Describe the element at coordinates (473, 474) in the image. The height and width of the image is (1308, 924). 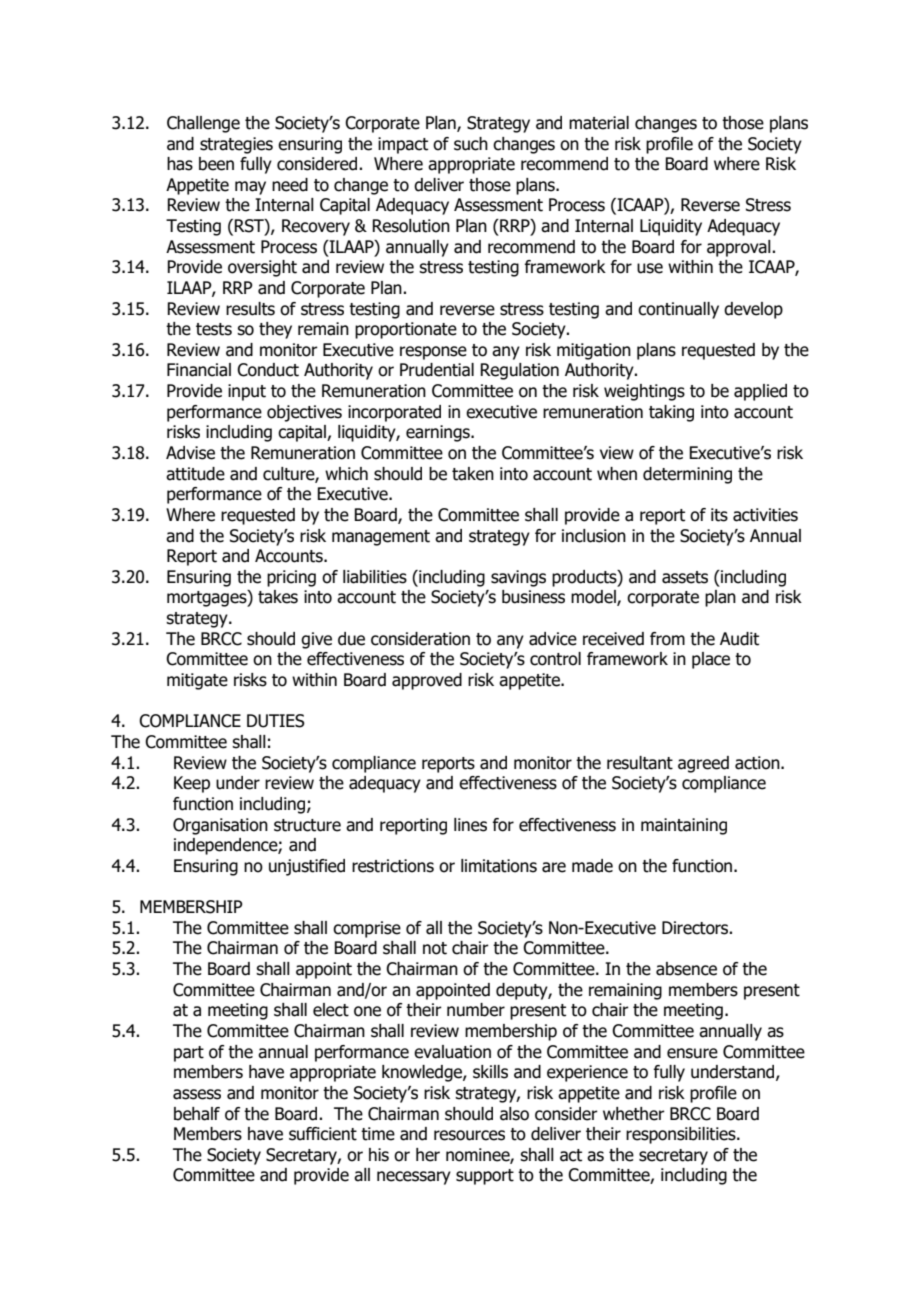
I see `taken` at that location.
